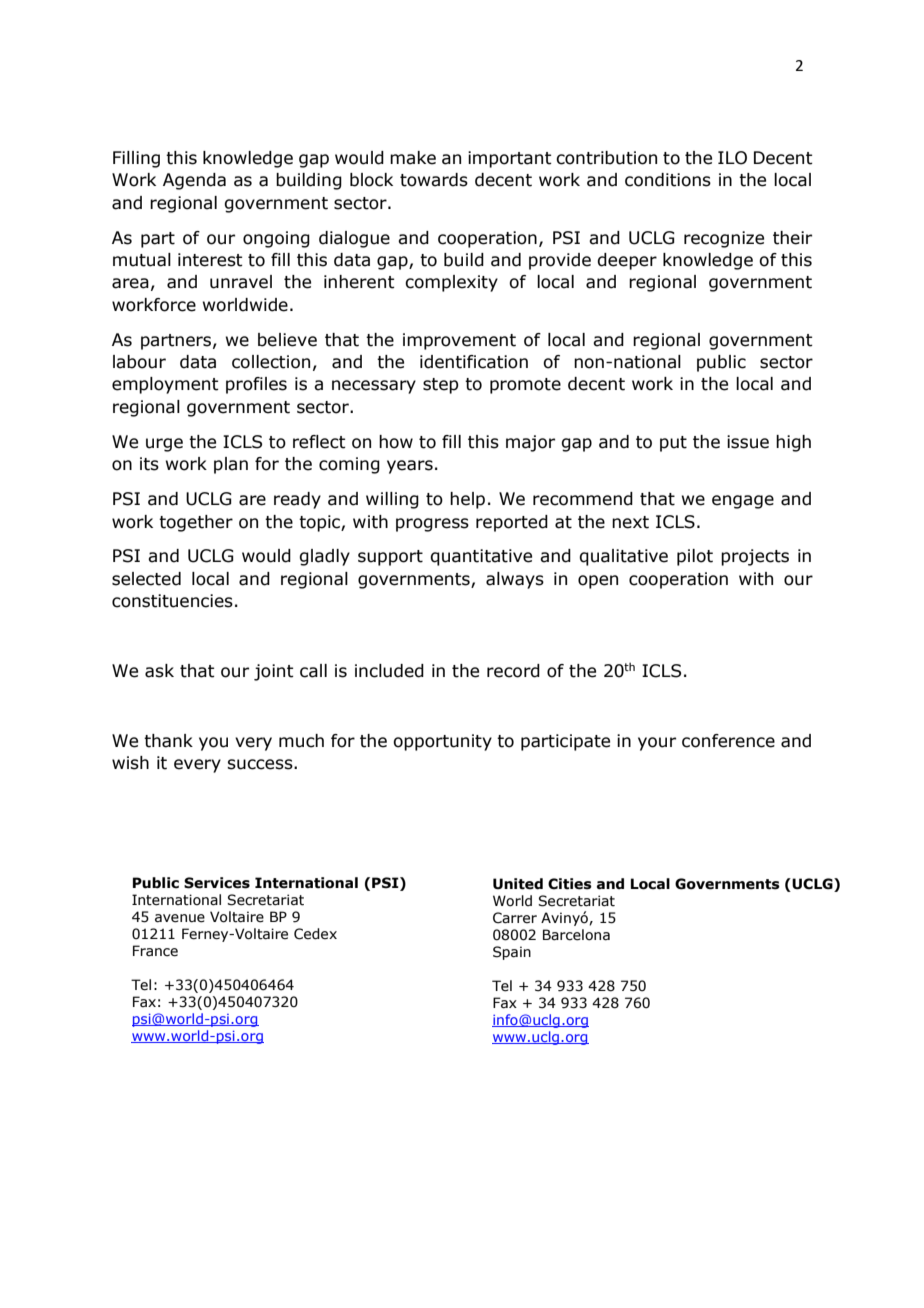 This screenshot has height=1308, width=924. I want to click on Agenda, so click(194, 181).
